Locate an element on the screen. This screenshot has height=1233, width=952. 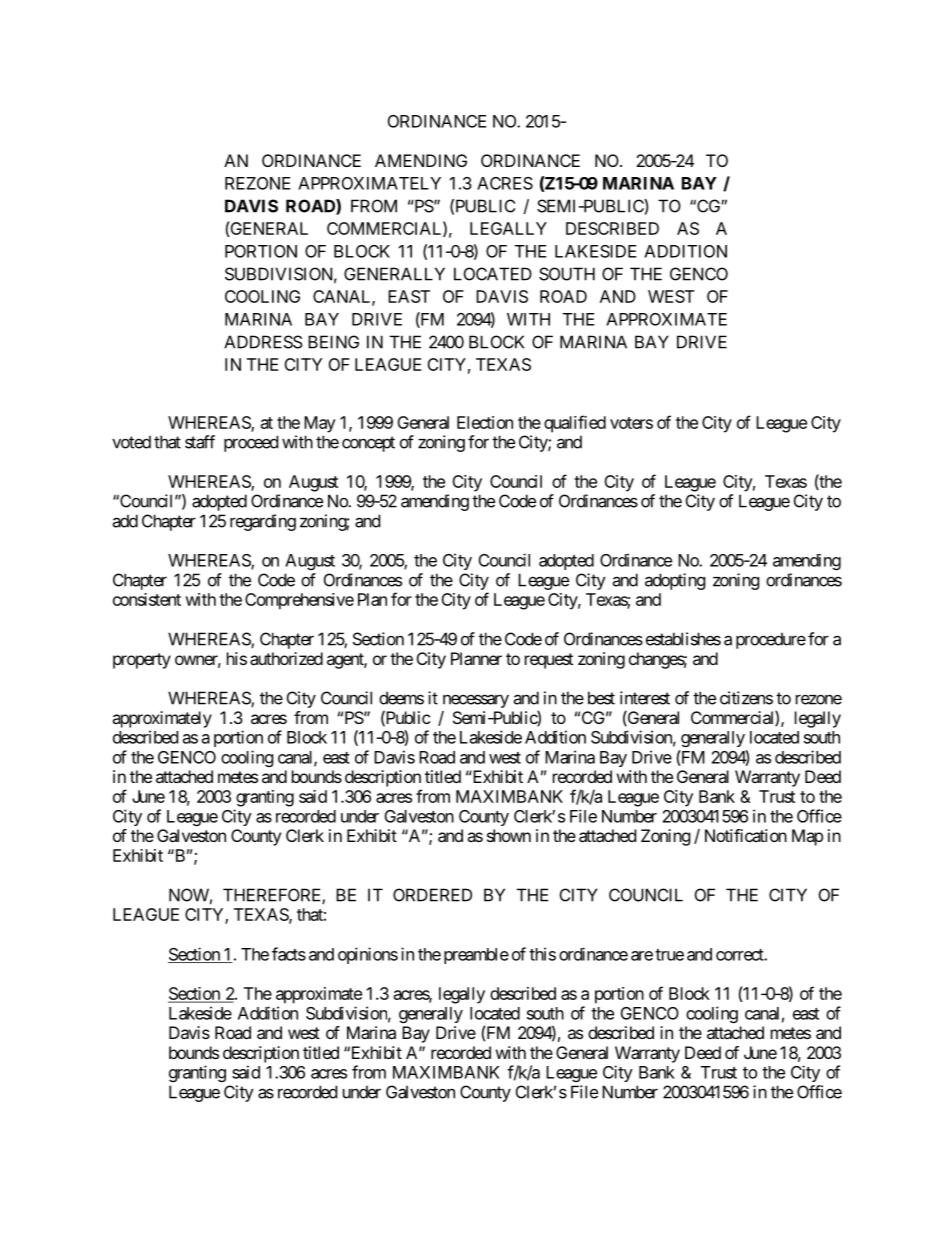
property is located at coordinates (142, 661).
